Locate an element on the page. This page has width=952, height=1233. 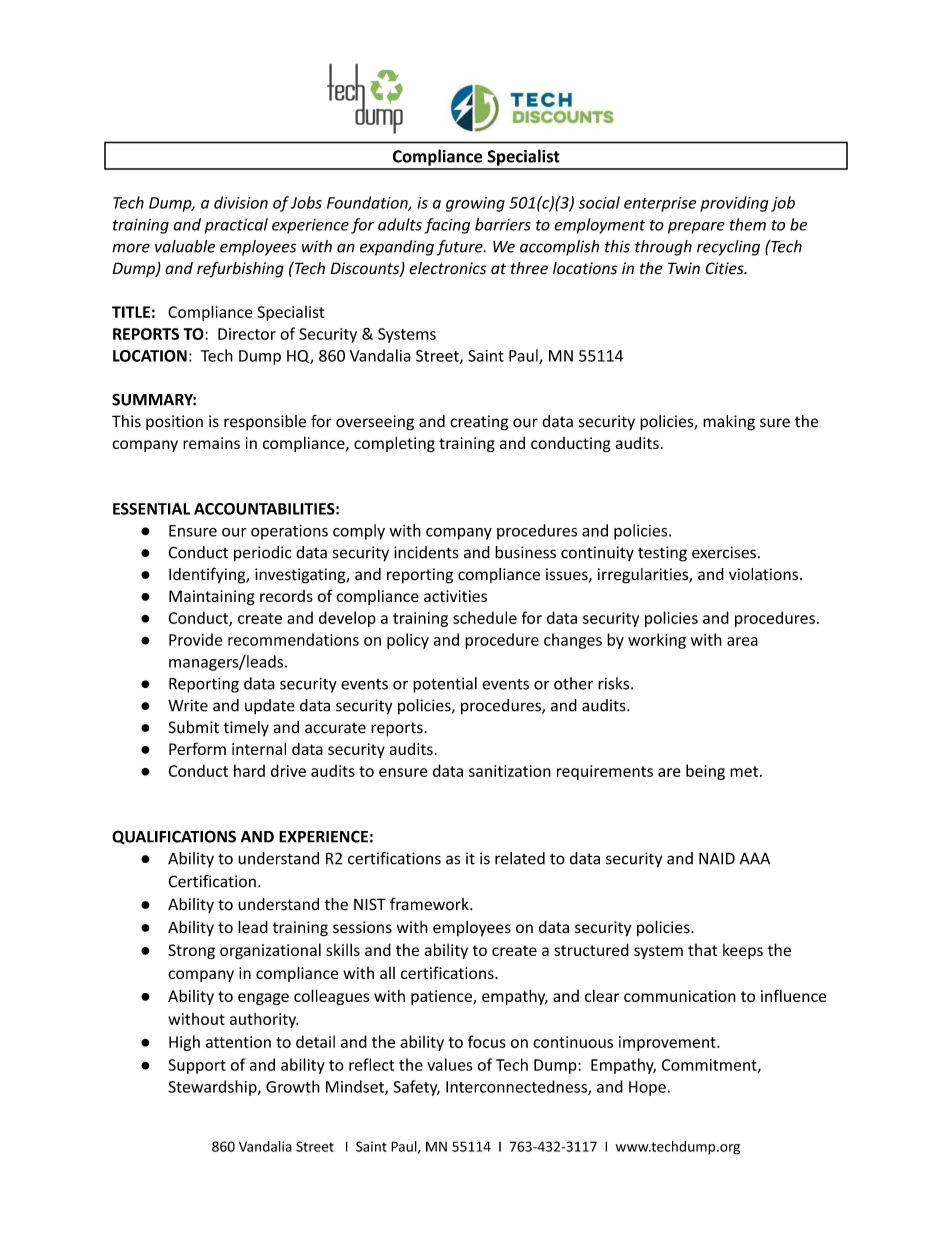
prepare is located at coordinates (696, 228).
